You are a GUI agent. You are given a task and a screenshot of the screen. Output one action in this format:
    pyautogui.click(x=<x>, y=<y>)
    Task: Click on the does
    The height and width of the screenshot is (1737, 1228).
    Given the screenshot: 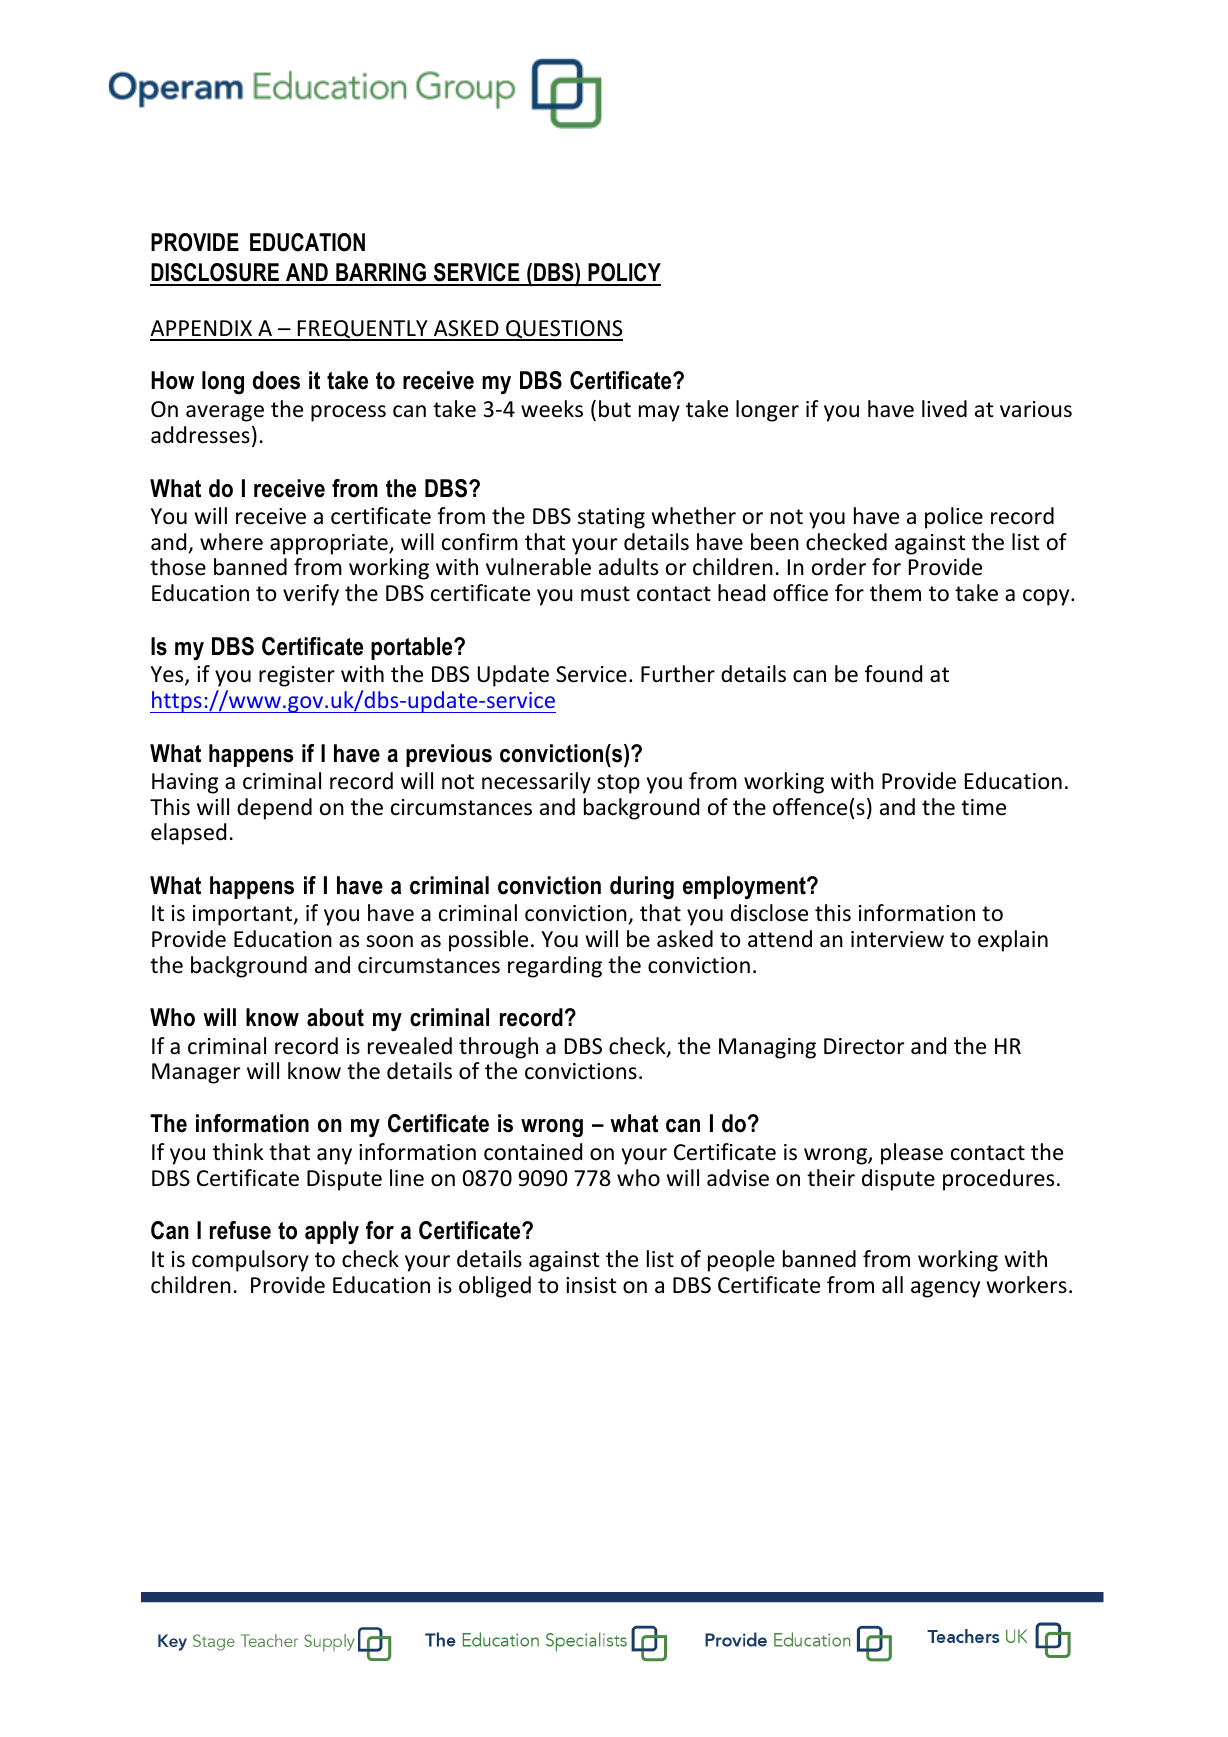 What is the action you would take?
    pyautogui.click(x=276, y=380)
